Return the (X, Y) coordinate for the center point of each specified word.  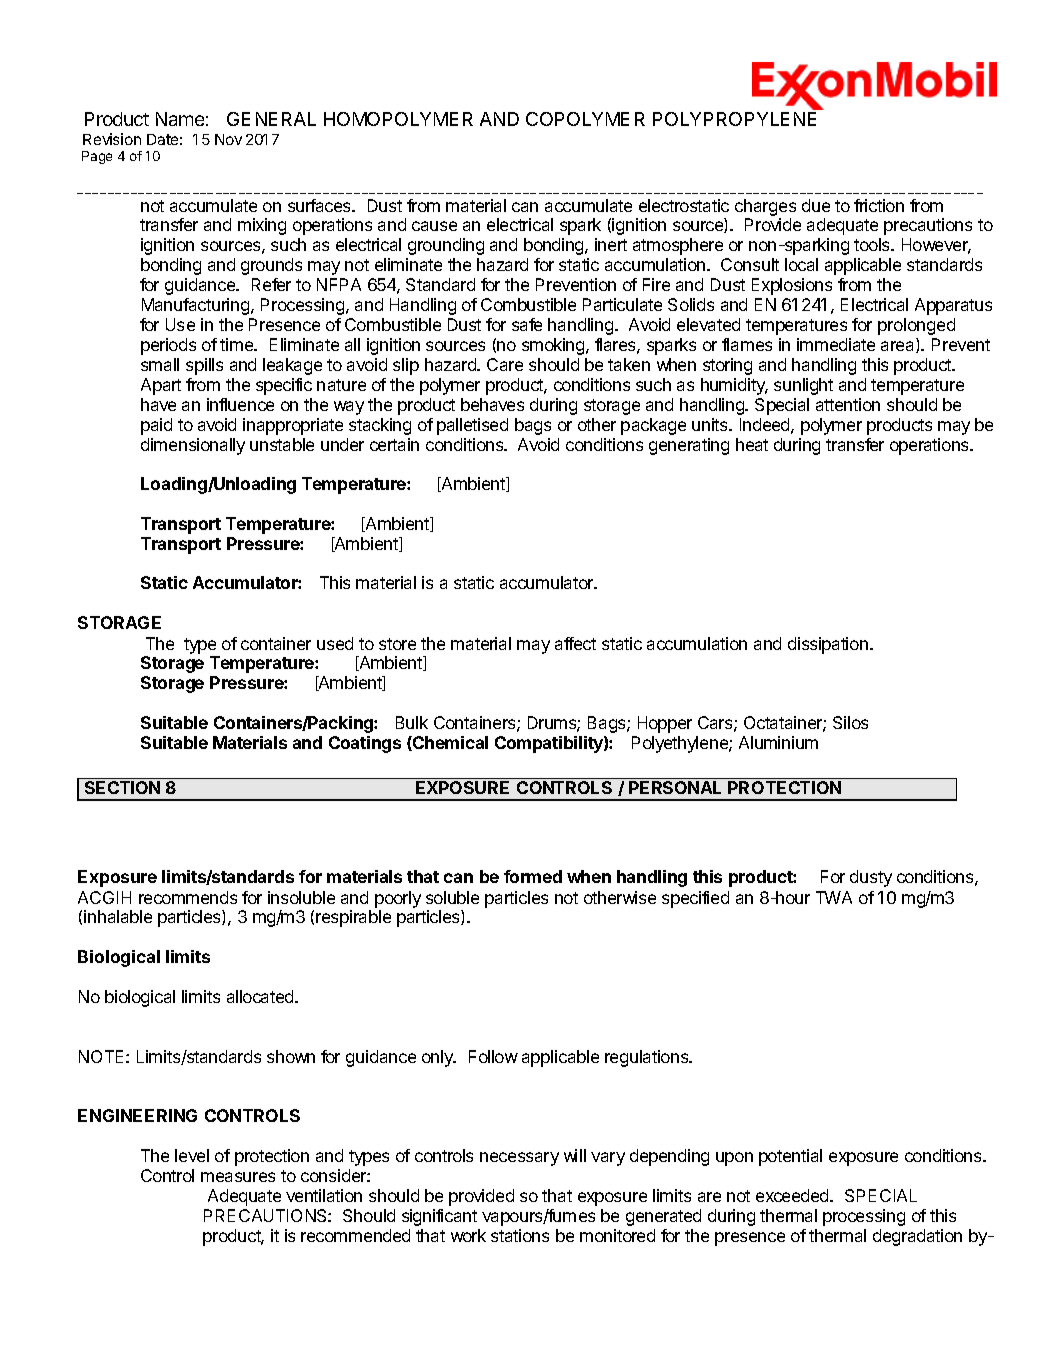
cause (434, 226)
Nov (228, 139)
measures (238, 1177)
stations (520, 1235)
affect (575, 643)
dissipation (828, 645)
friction (879, 205)
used (335, 643)
